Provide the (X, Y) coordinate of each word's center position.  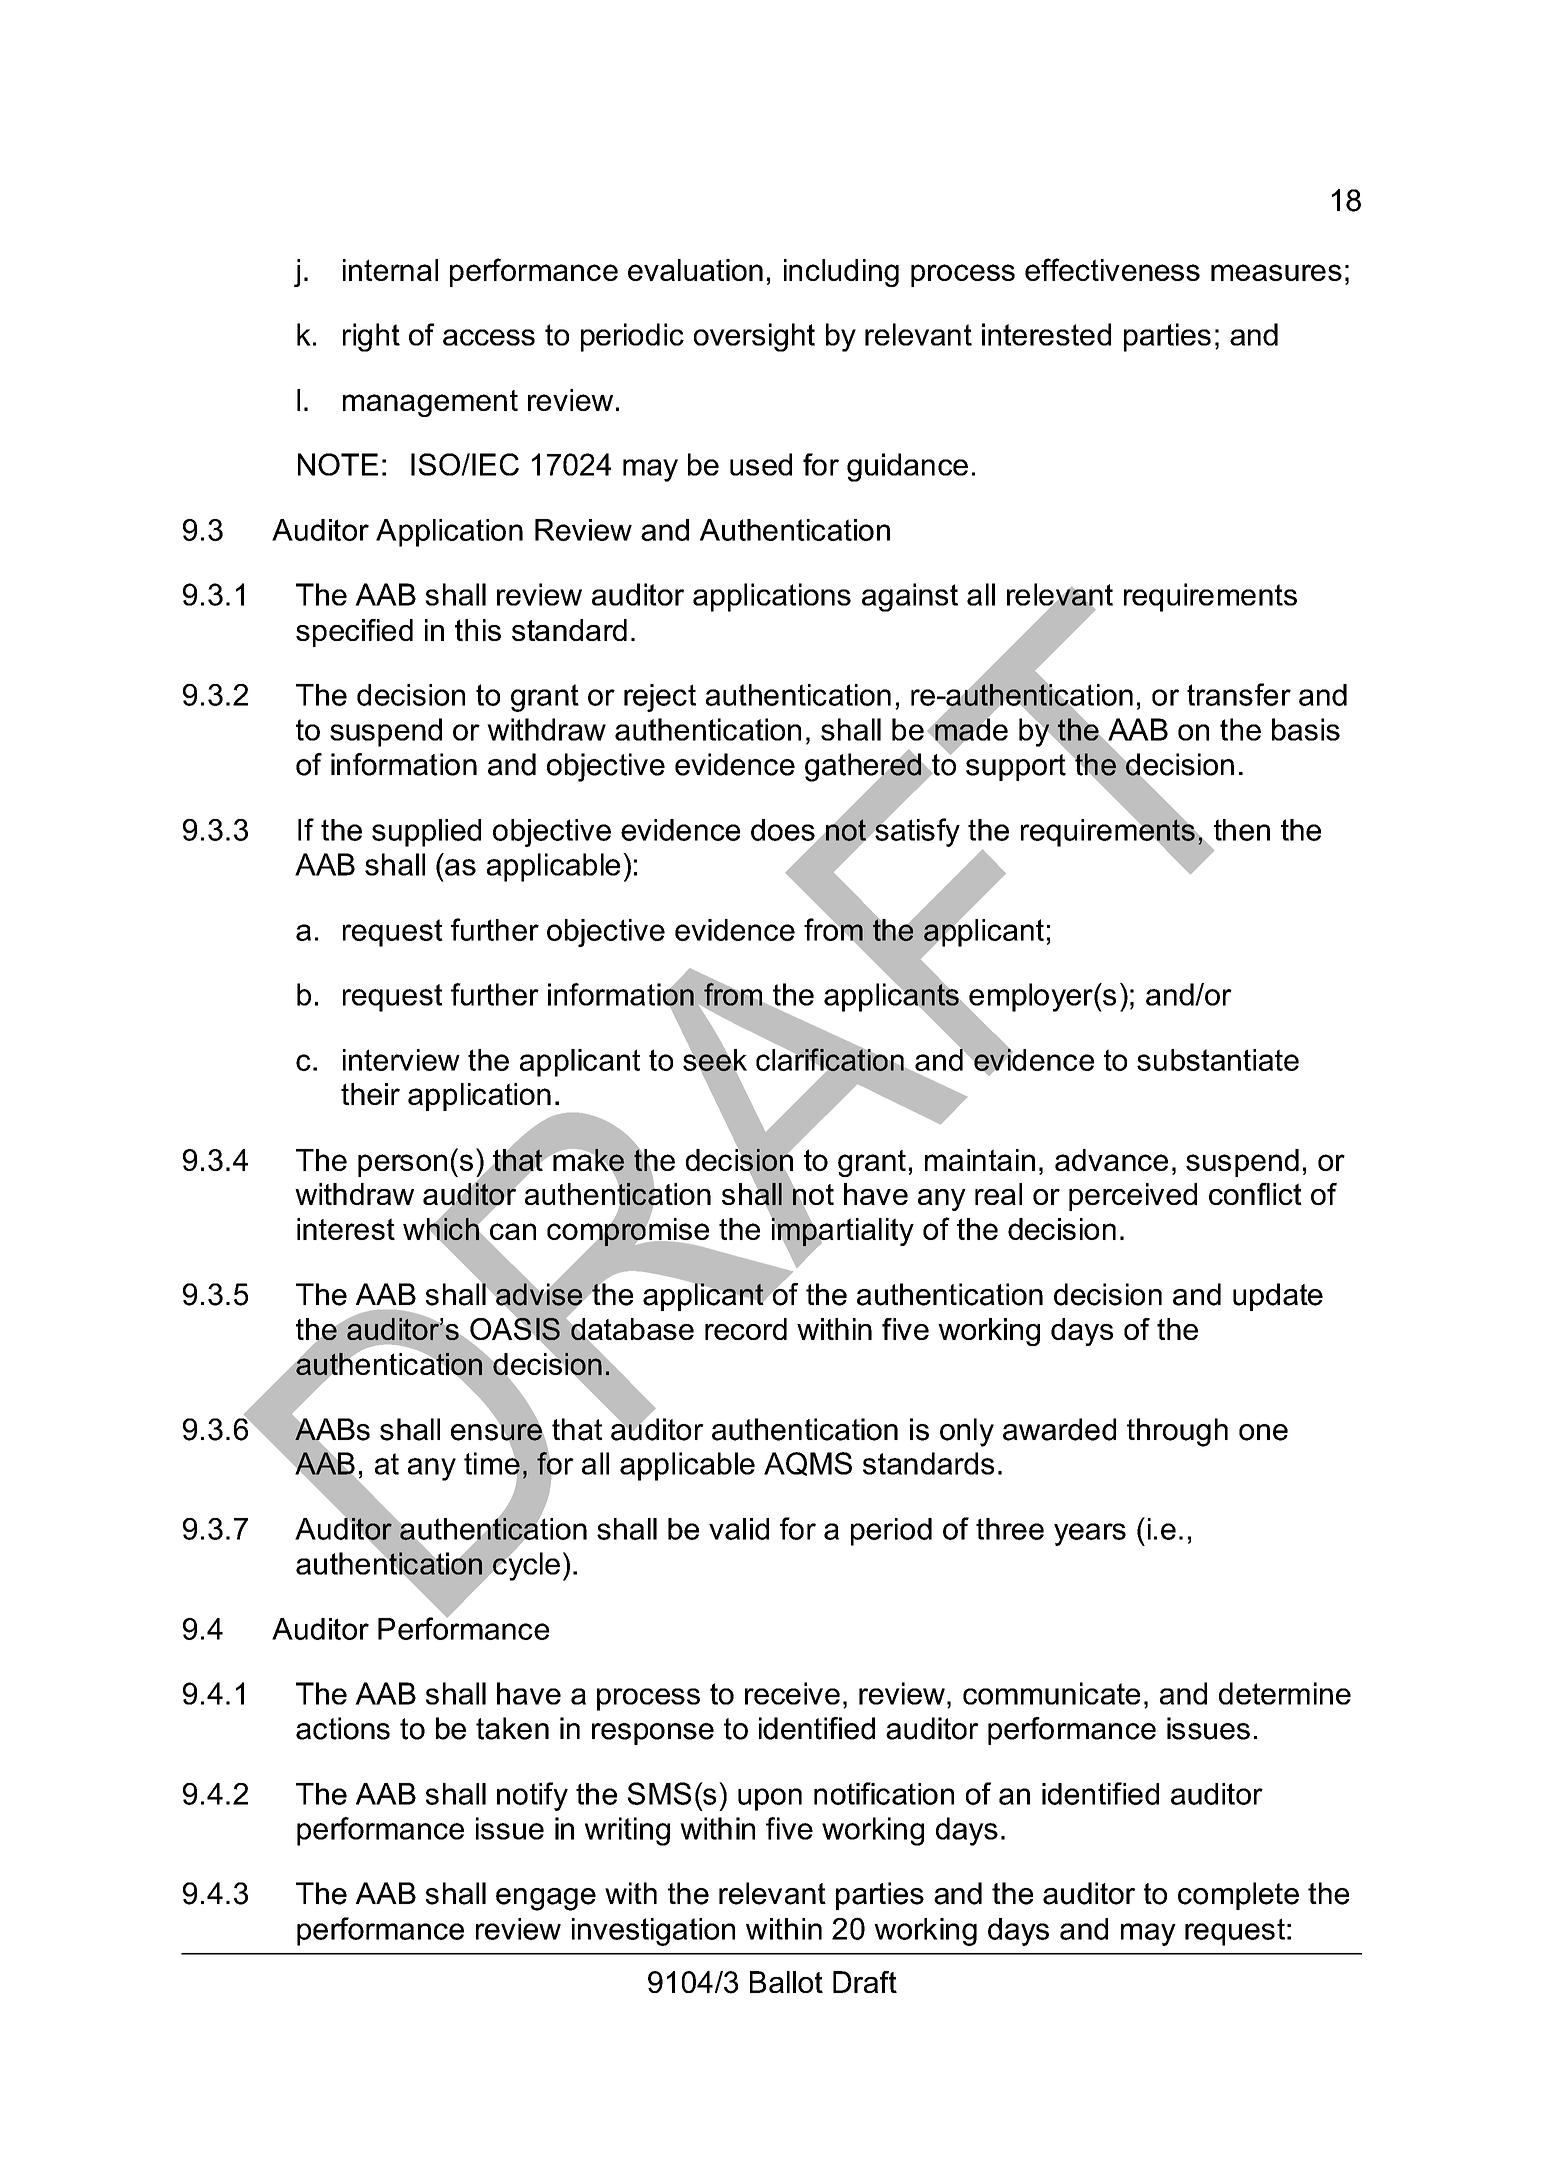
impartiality (842, 1232)
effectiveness (1112, 269)
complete (1238, 1896)
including (841, 273)
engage (546, 1899)
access (489, 337)
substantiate (1218, 1060)
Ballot (786, 1982)
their (370, 1094)
